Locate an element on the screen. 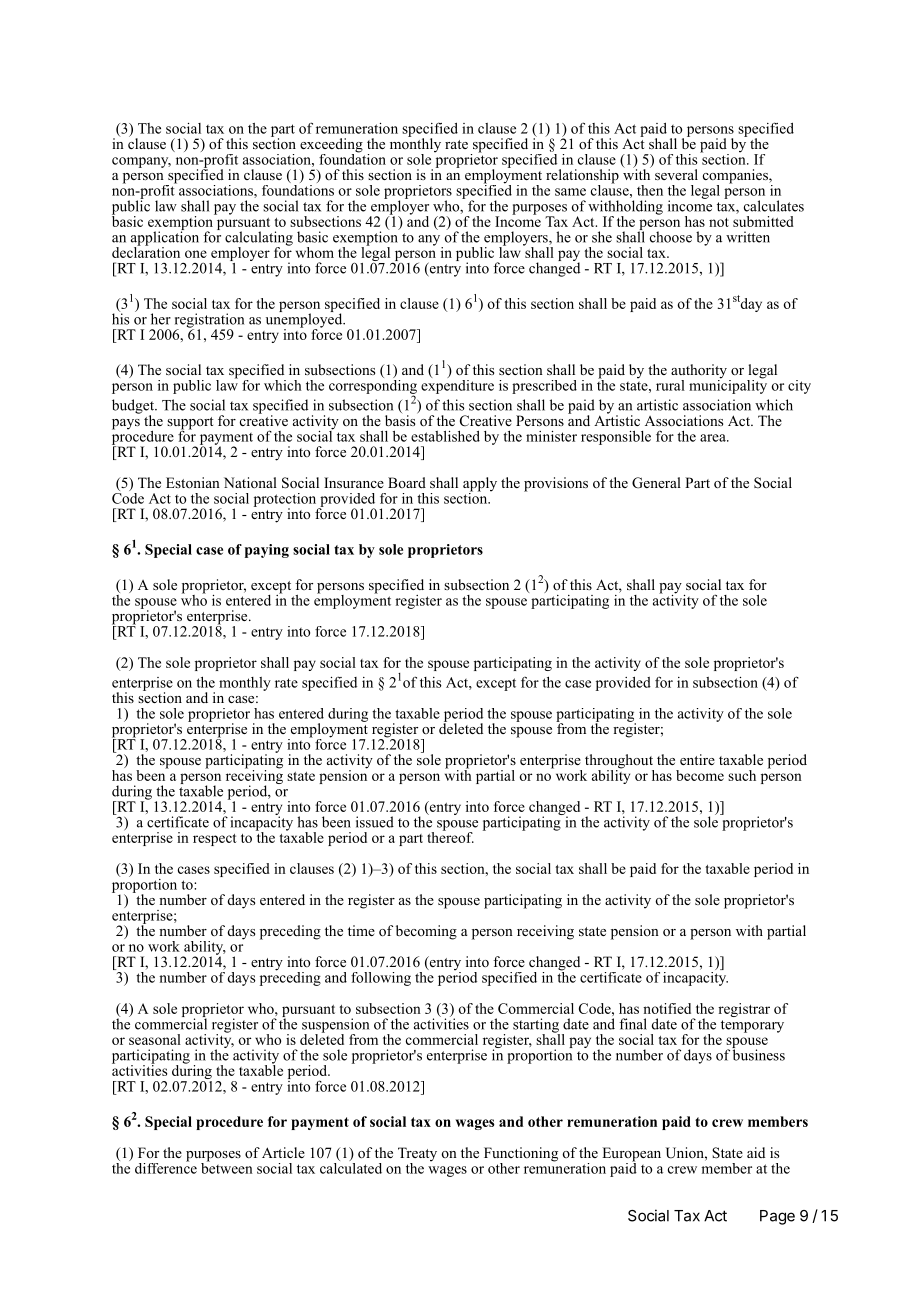 The width and height of the screenshot is (924, 1308). support is located at coordinates (190, 424).
